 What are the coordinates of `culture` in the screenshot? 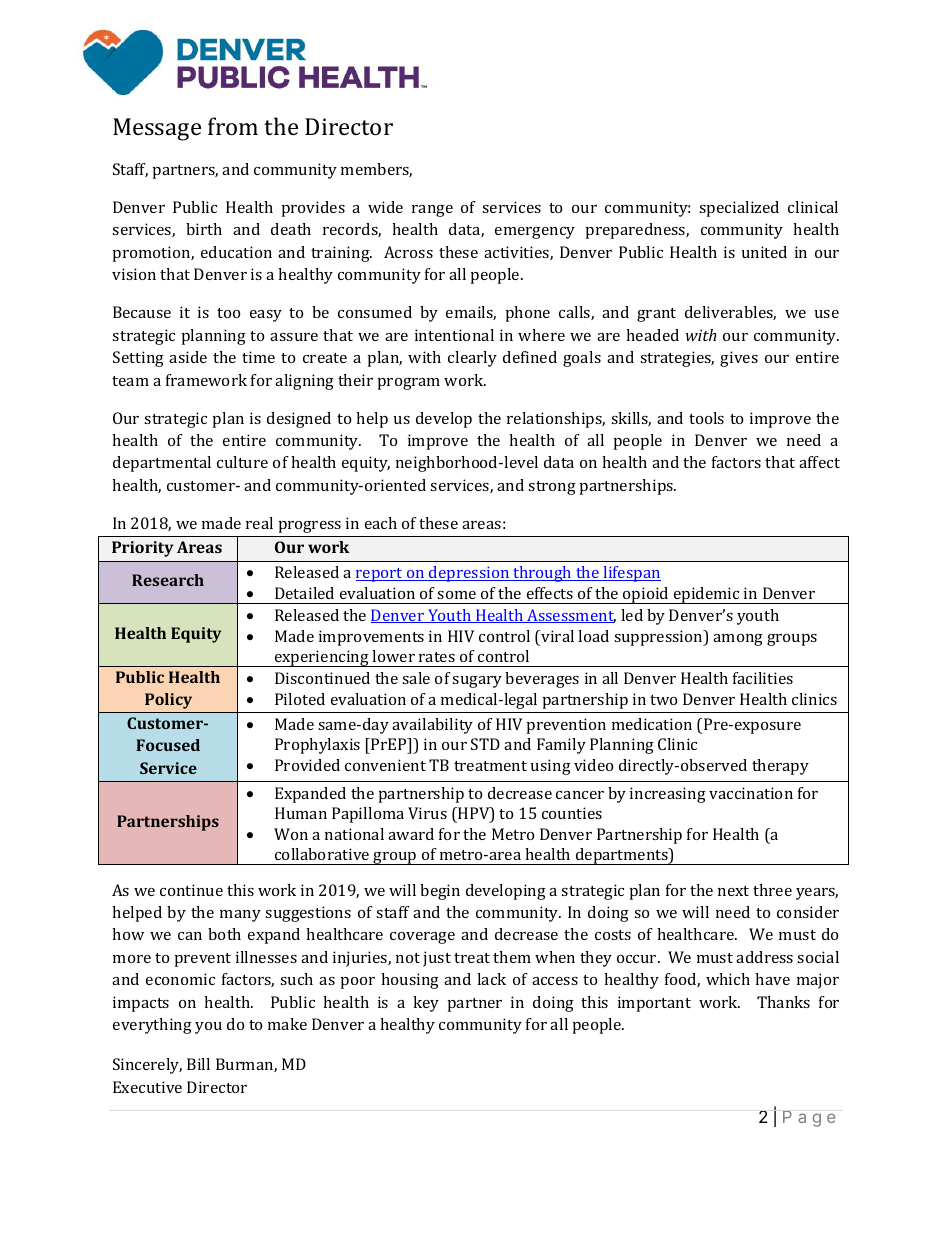 It's located at (242, 462).
